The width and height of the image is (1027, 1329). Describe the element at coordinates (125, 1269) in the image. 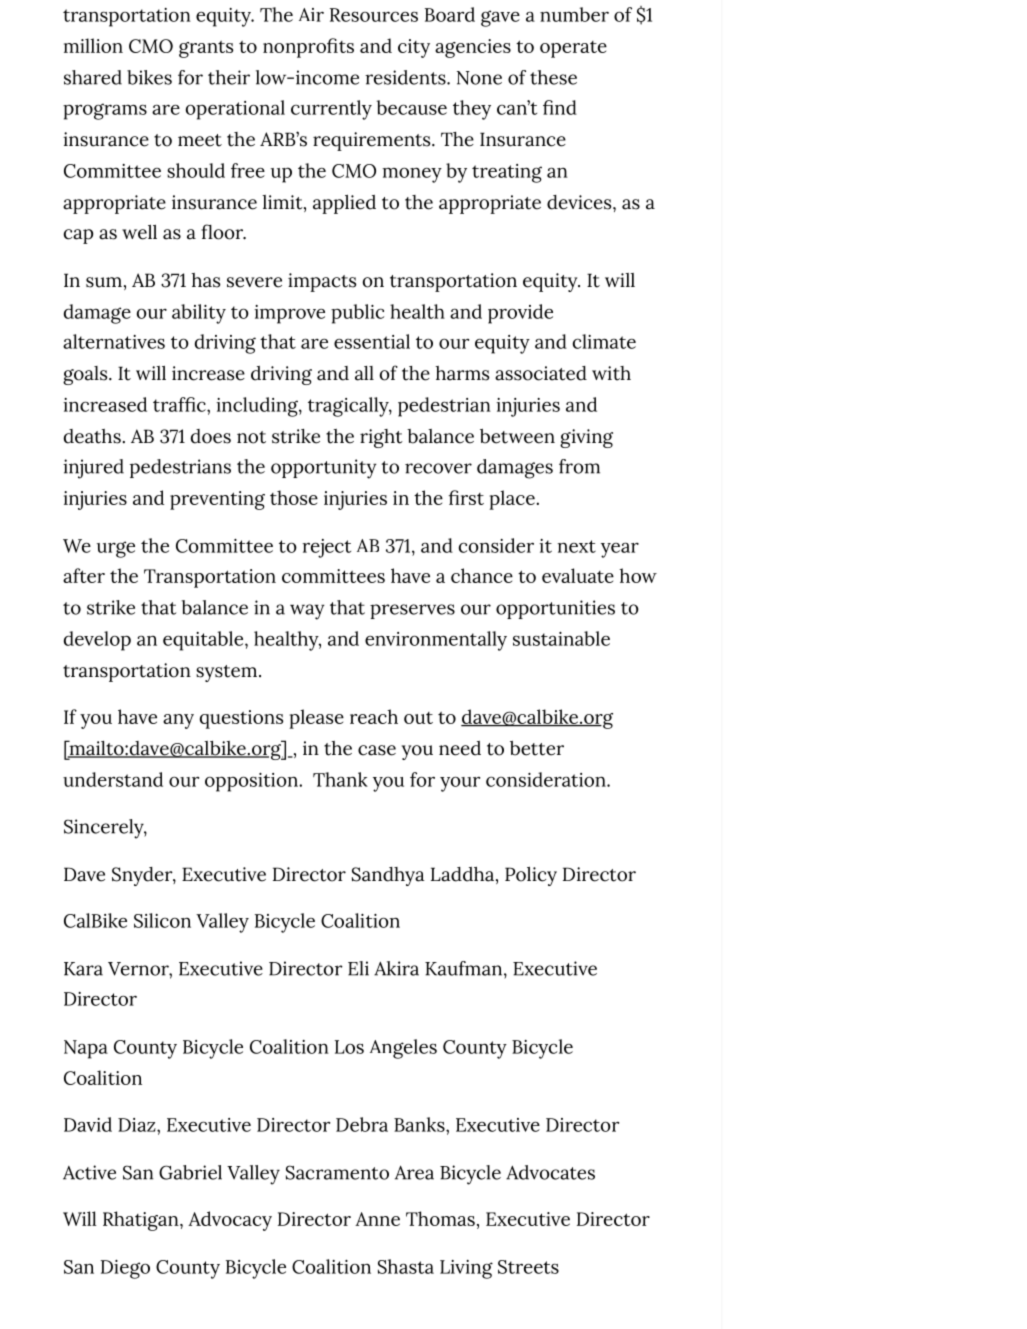

I see `Diego` at that location.
